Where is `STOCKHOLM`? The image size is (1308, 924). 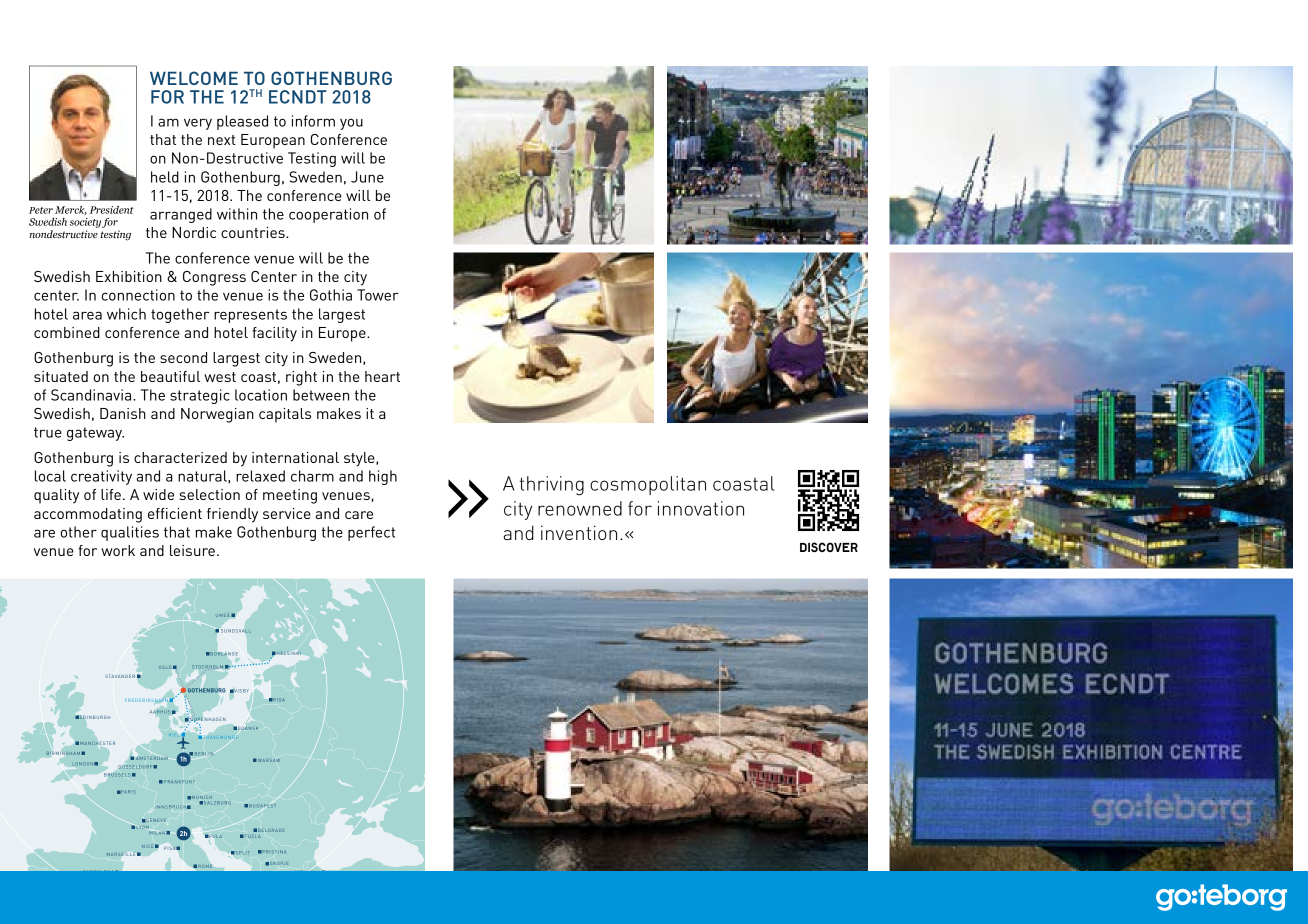 STOCKHOLM is located at coordinates (207, 667).
